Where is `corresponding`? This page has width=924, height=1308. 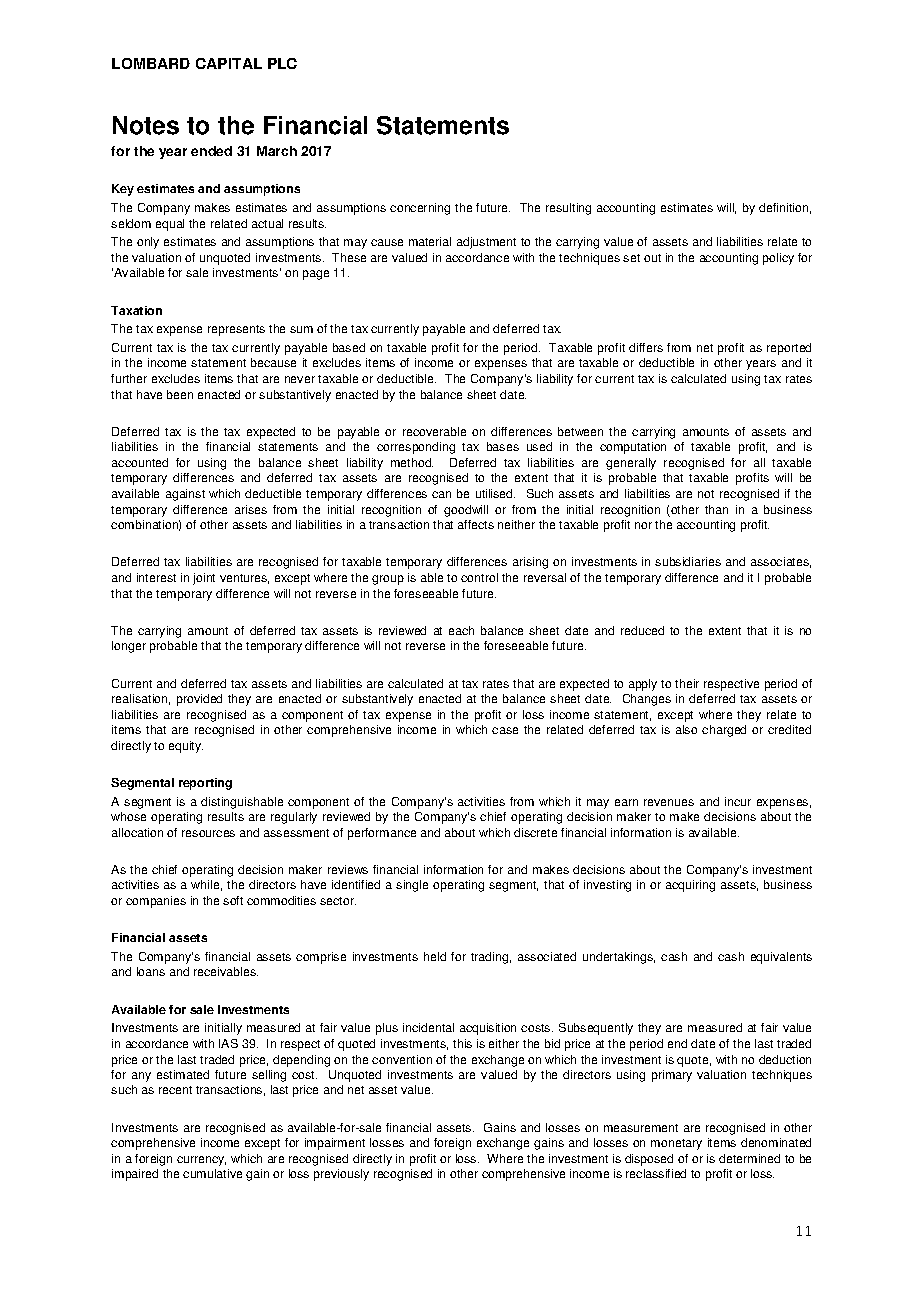 corresponding is located at coordinates (416, 448).
